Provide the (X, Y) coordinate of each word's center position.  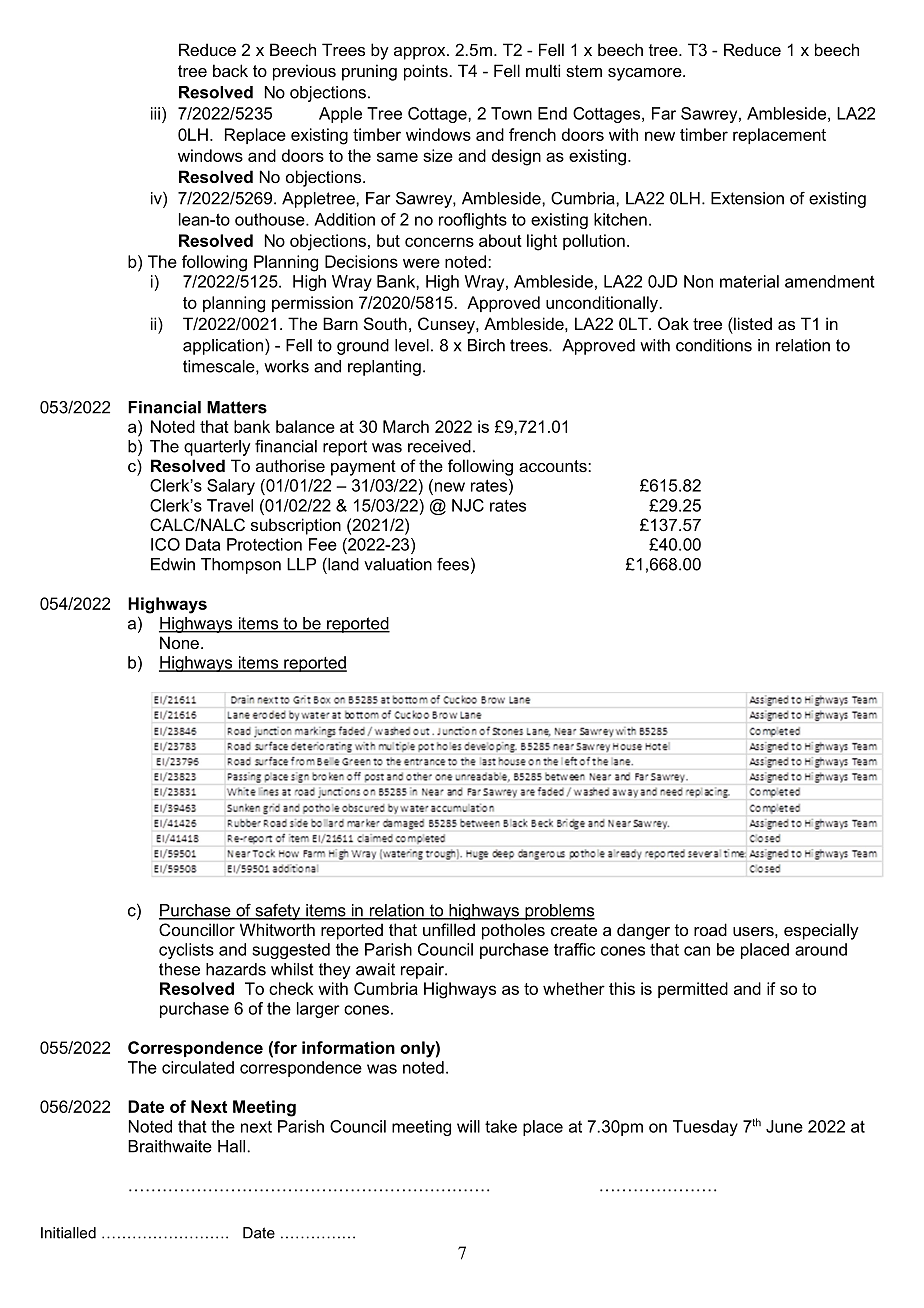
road (710, 929)
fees (453, 564)
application (224, 347)
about (500, 240)
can (697, 951)
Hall (231, 1146)
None (179, 642)
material (749, 281)
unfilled (449, 929)
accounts (554, 466)
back (230, 70)
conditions (714, 345)
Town (511, 113)
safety (278, 911)
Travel (230, 505)
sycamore (646, 74)
